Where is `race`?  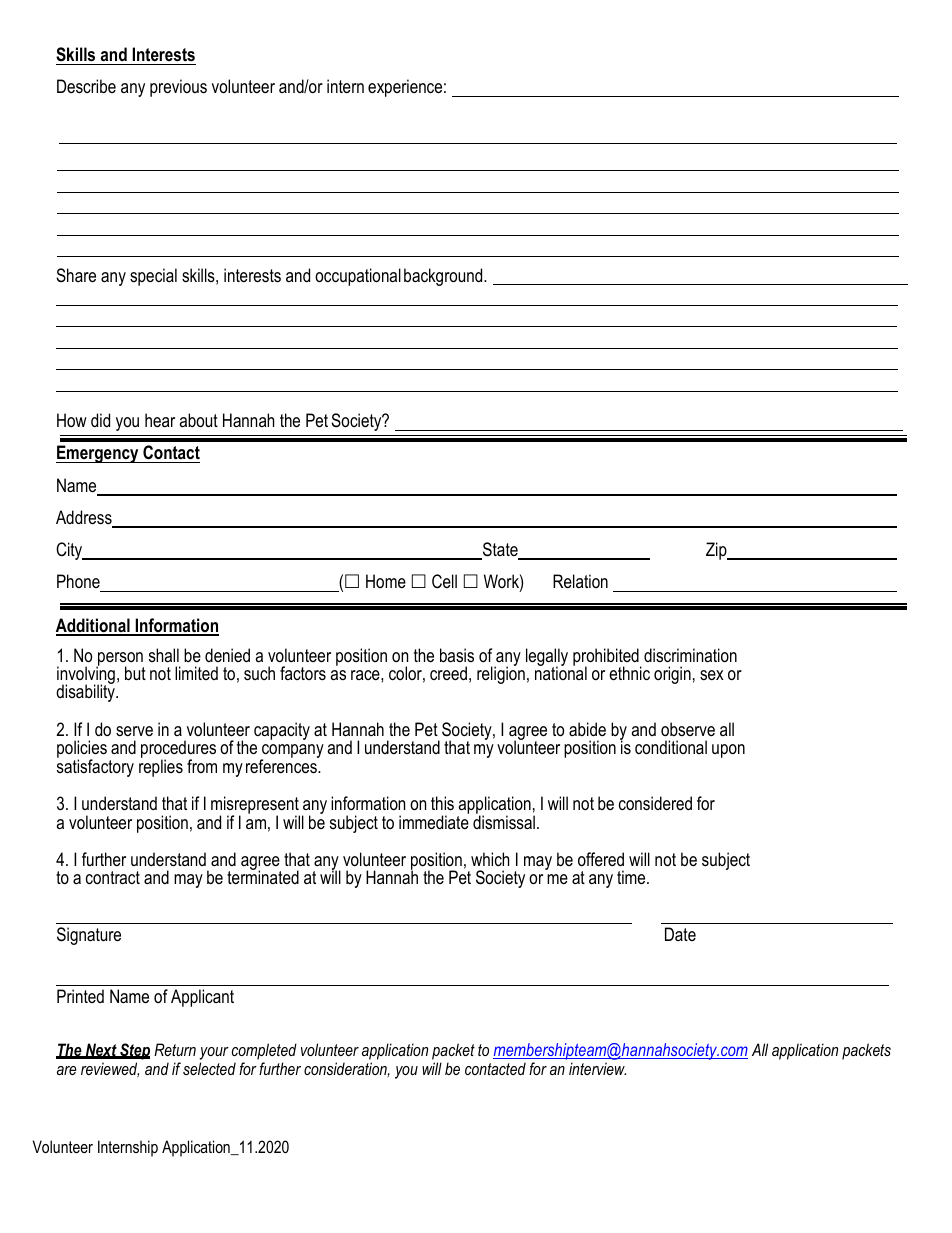 race is located at coordinates (366, 675).
